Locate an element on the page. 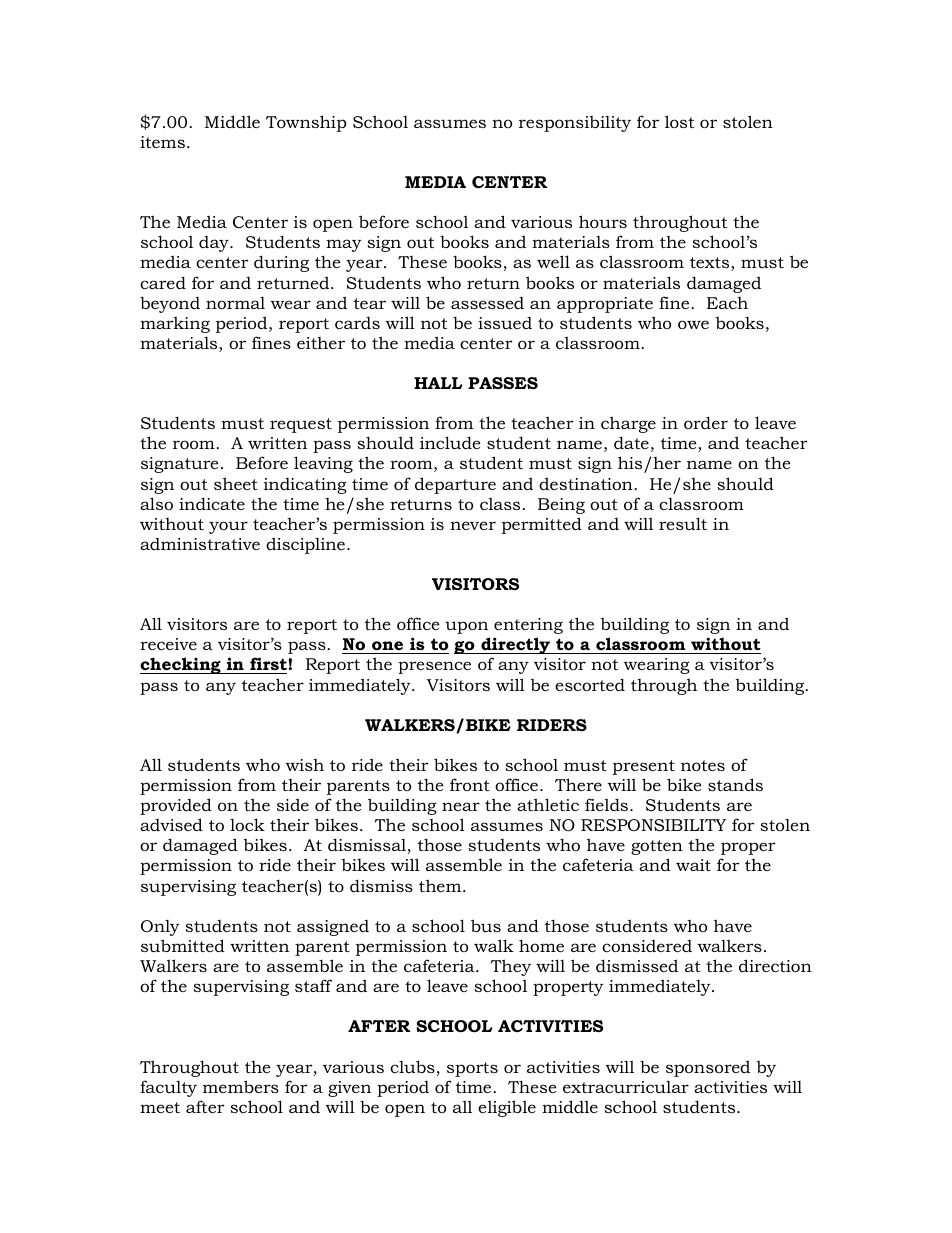  order is located at coordinates (706, 422).
